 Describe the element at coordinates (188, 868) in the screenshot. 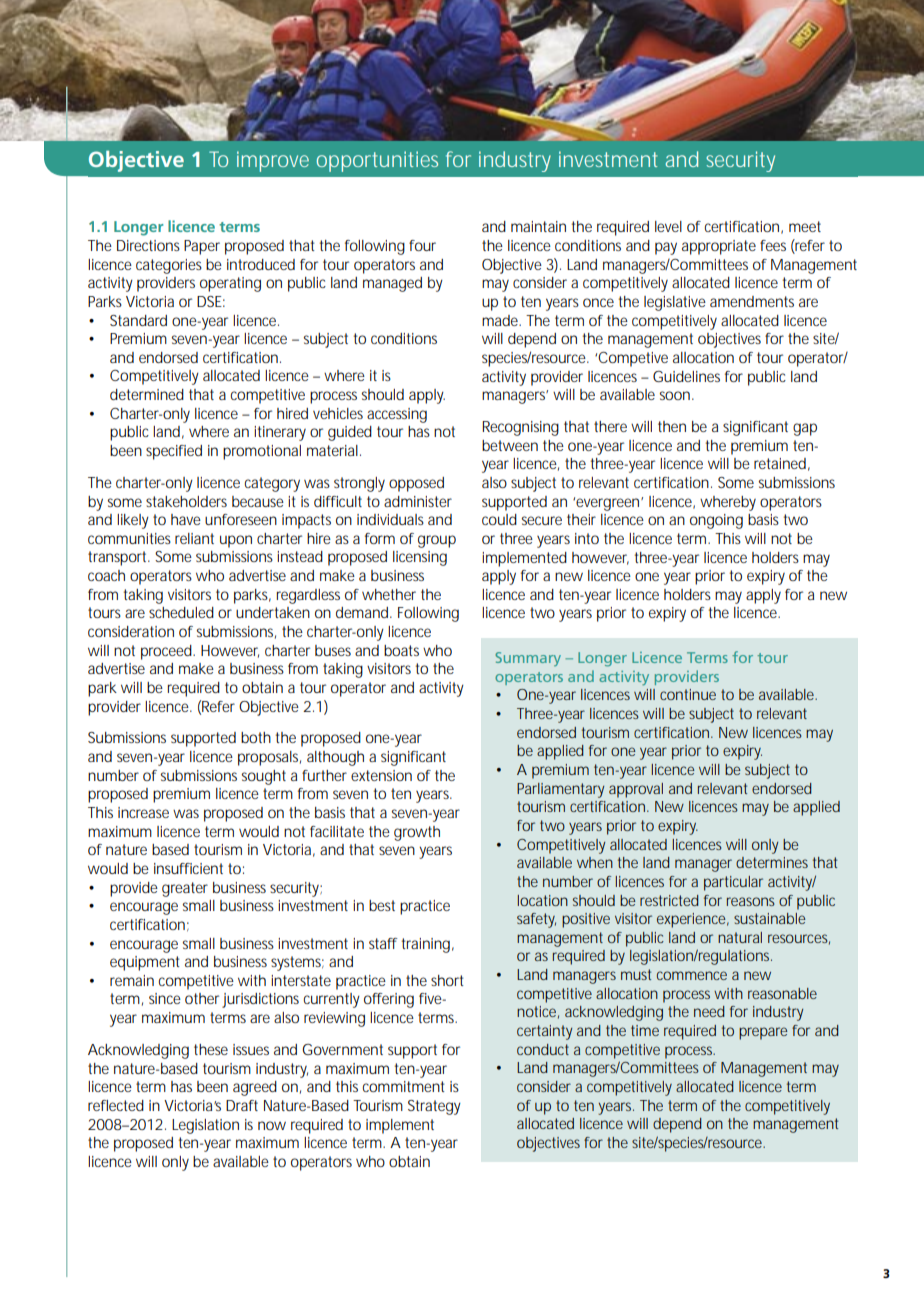

I see `insufficient` at that location.
